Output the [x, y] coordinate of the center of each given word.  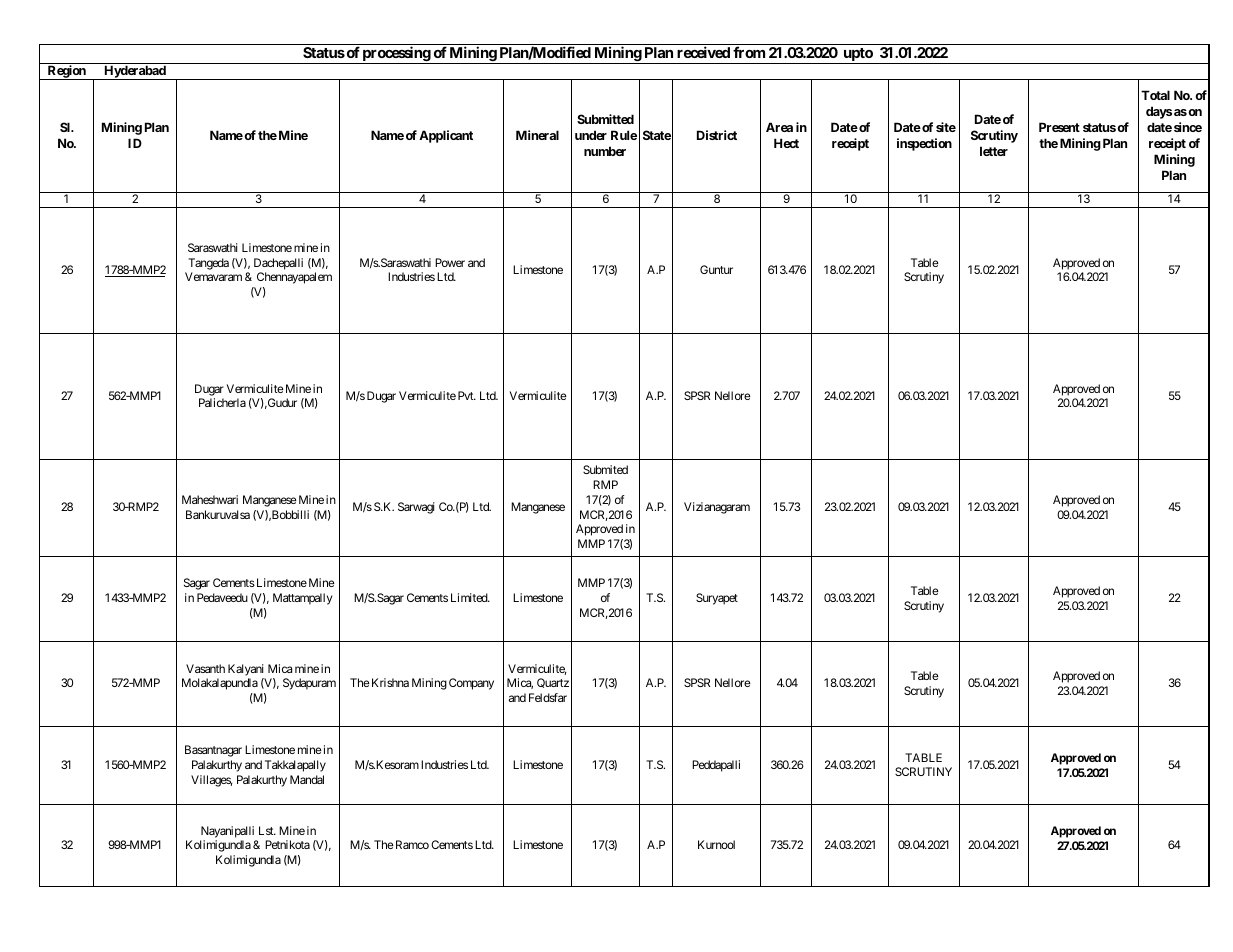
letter [994, 151]
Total [1155, 95]
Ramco [411, 844]
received [703, 52]
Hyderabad [135, 72]
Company [471, 684]
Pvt [467, 395]
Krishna [389, 682]
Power [450, 262]
